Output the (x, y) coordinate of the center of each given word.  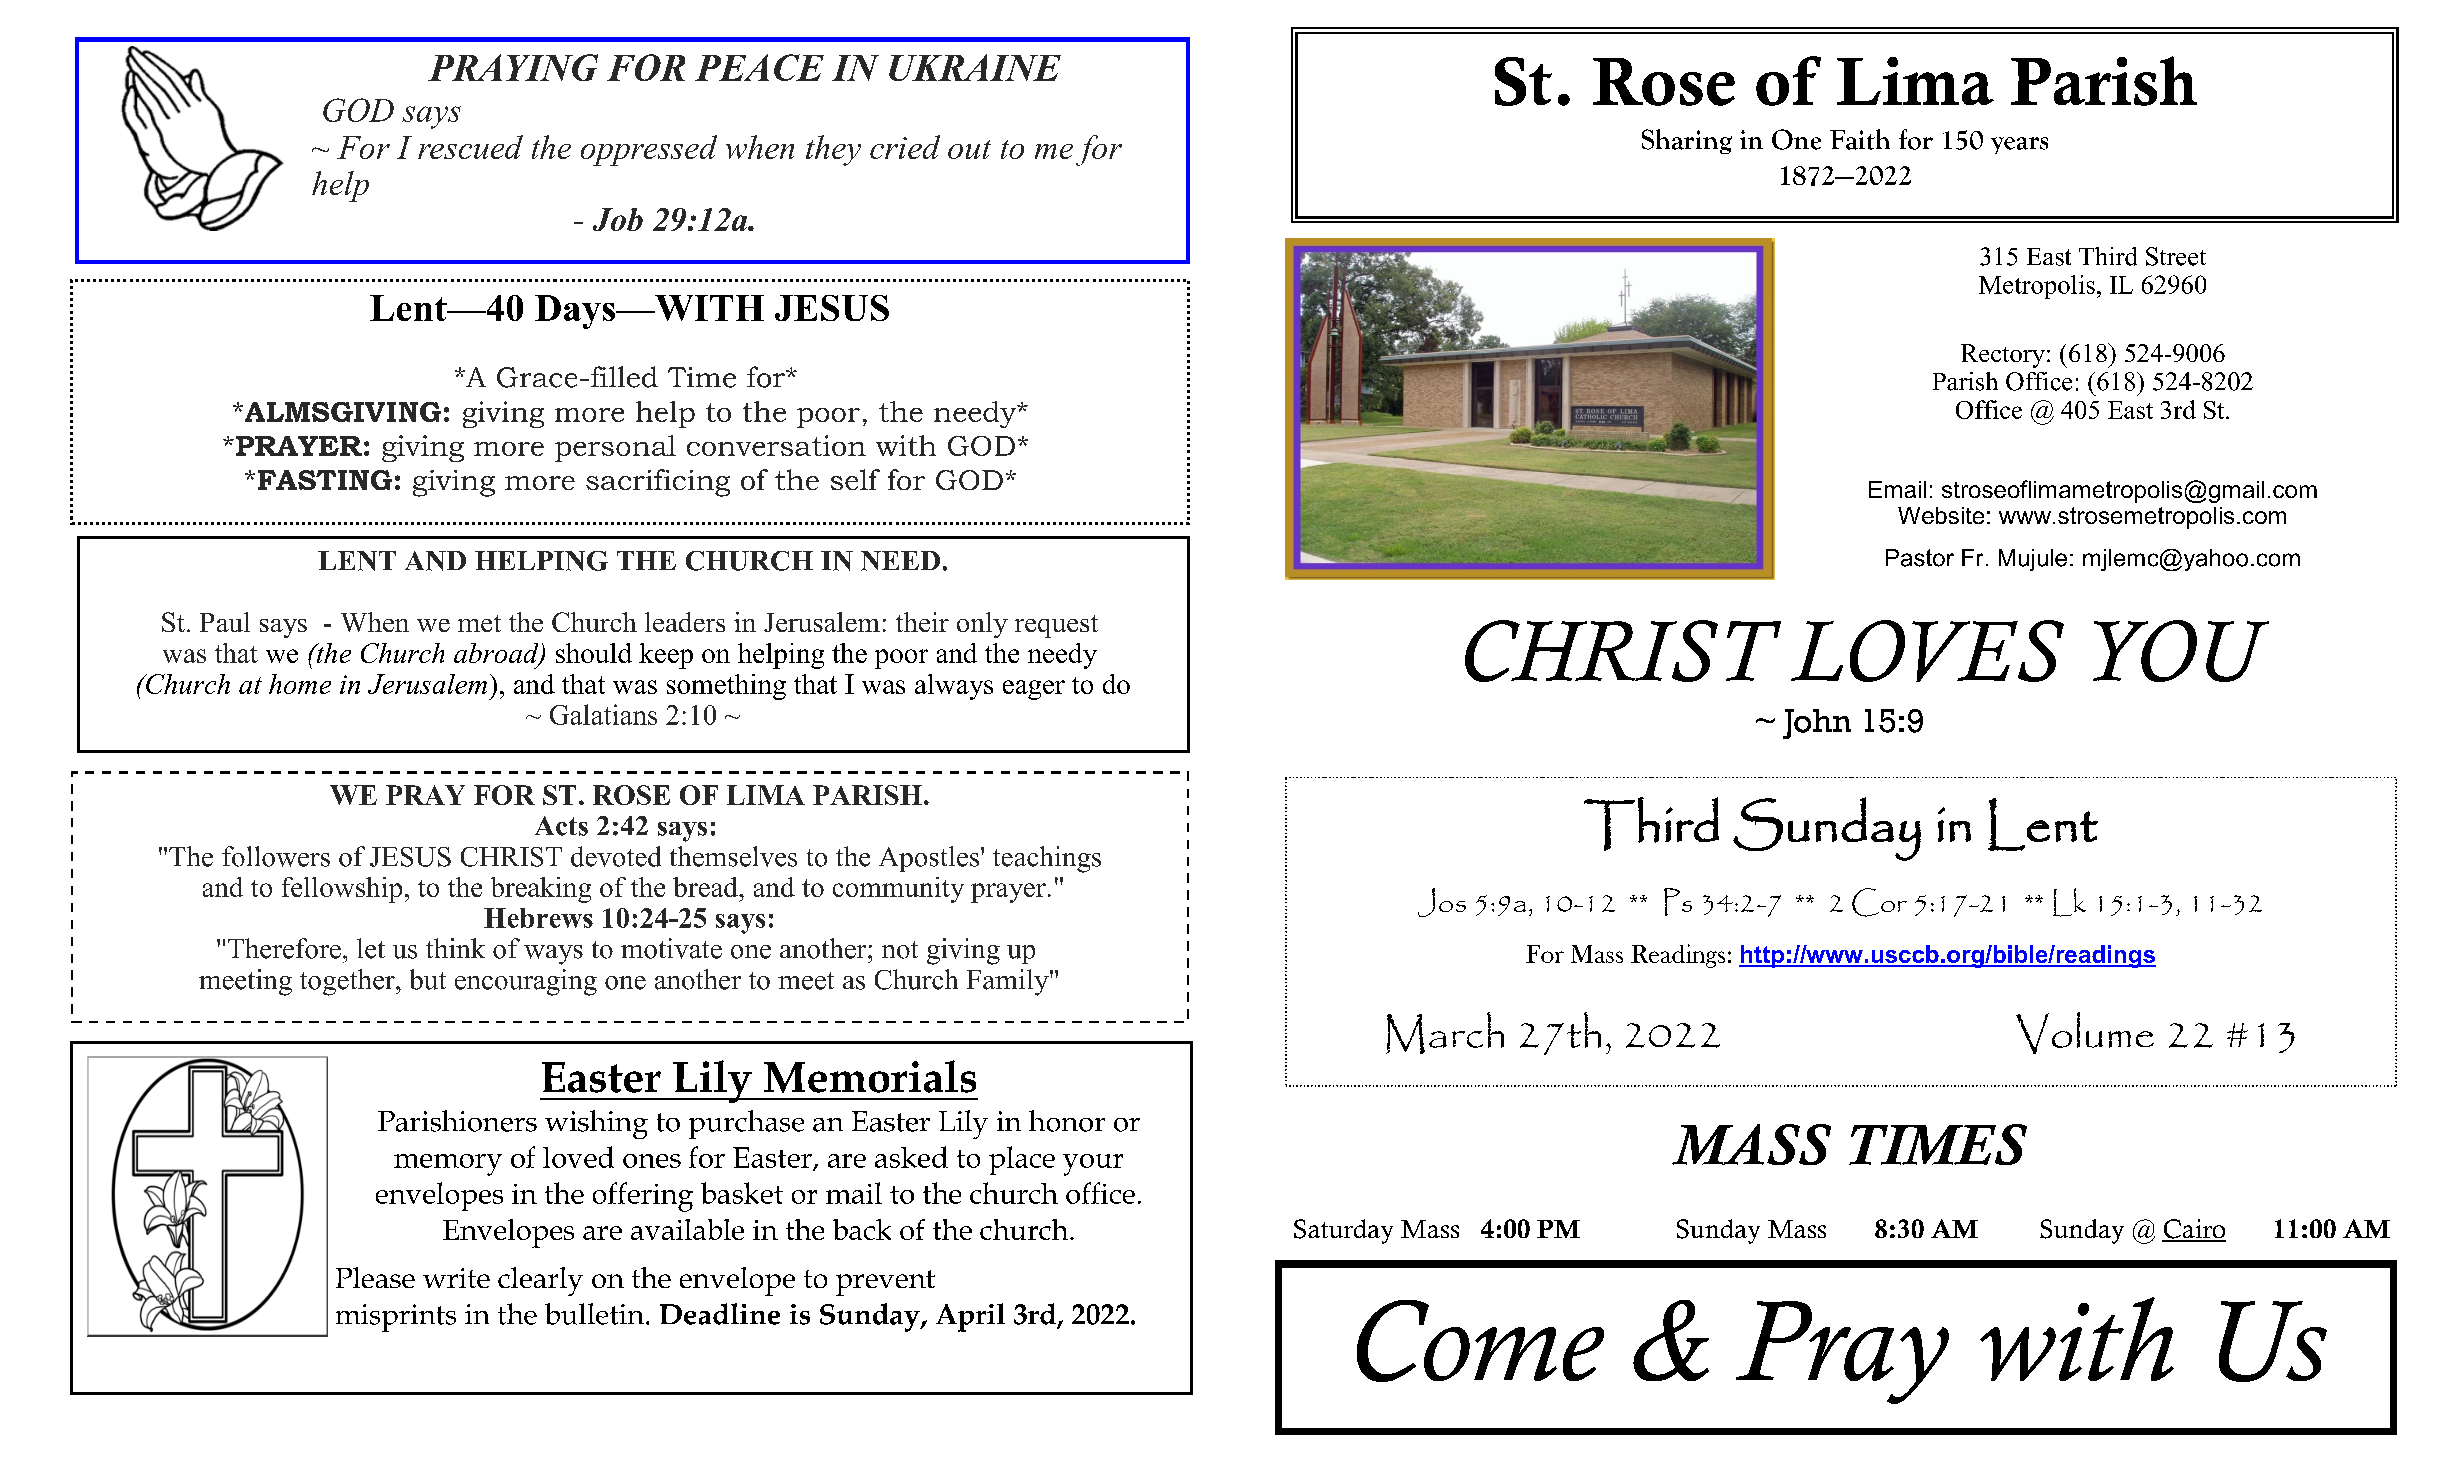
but (428, 979)
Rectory (2003, 356)
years (2019, 145)
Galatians (603, 714)
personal (615, 448)
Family (1009, 982)
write (456, 1278)
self (855, 479)
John (1817, 724)
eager (1034, 690)
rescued (470, 147)
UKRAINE (975, 67)
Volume (2085, 1033)
